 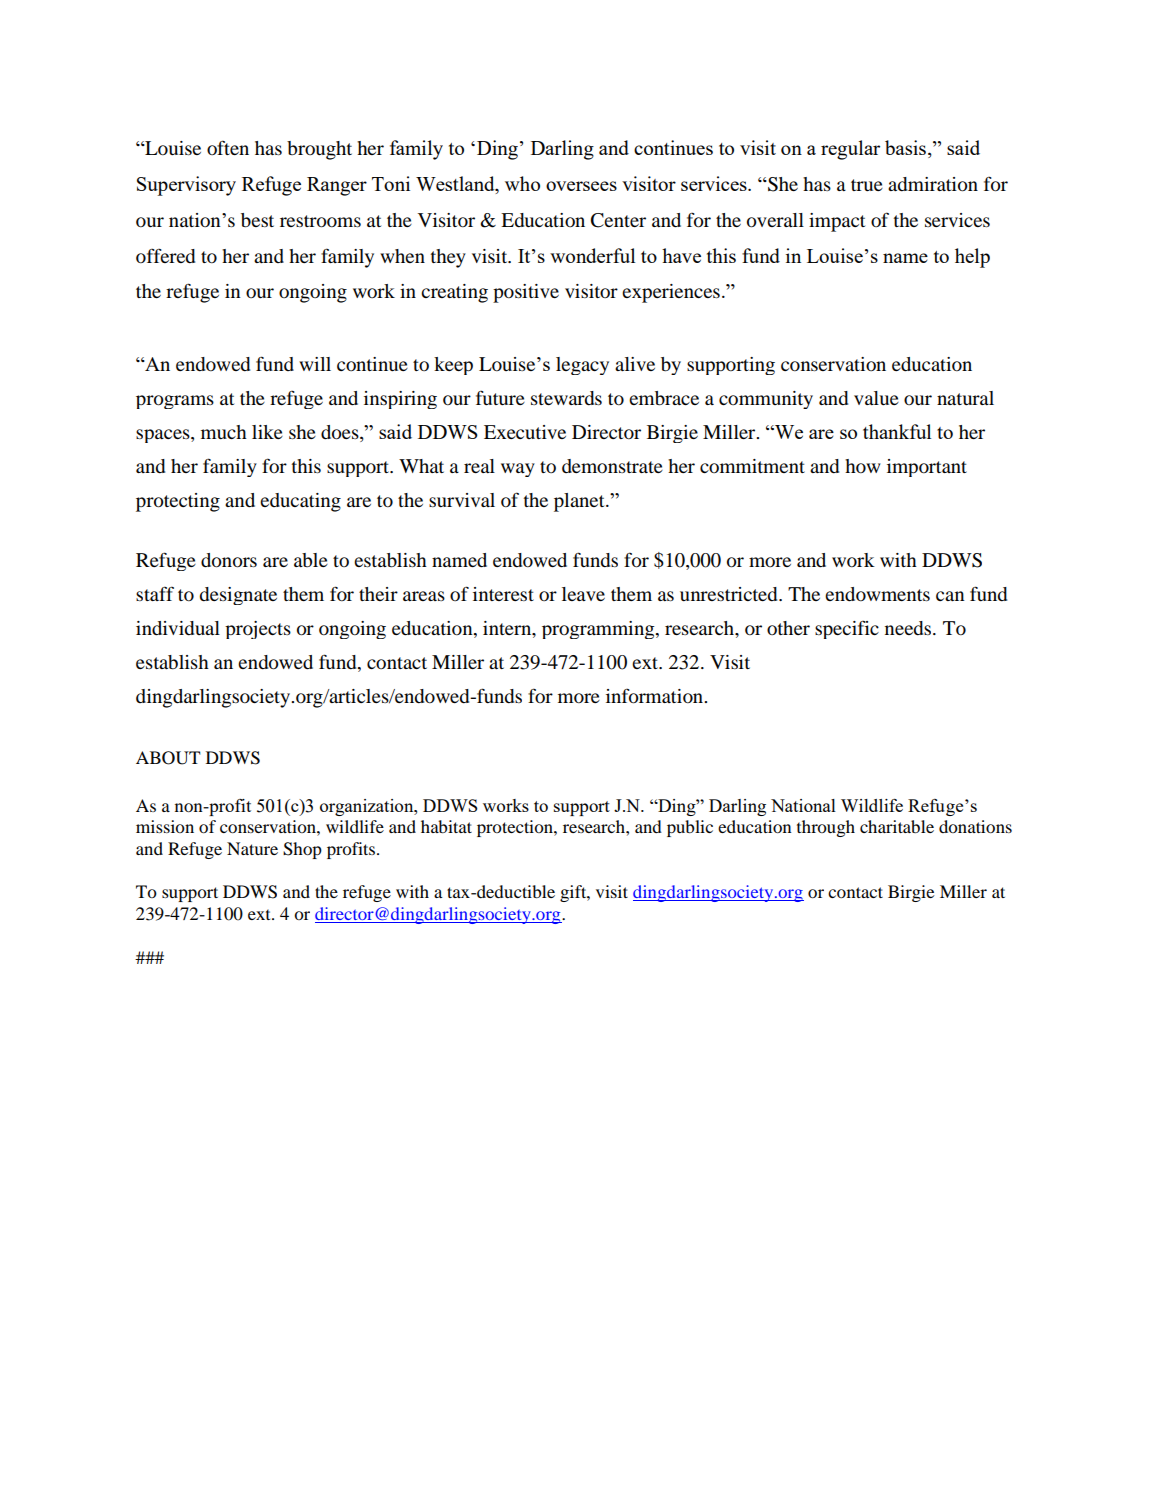 I want to click on way, so click(x=518, y=470).
